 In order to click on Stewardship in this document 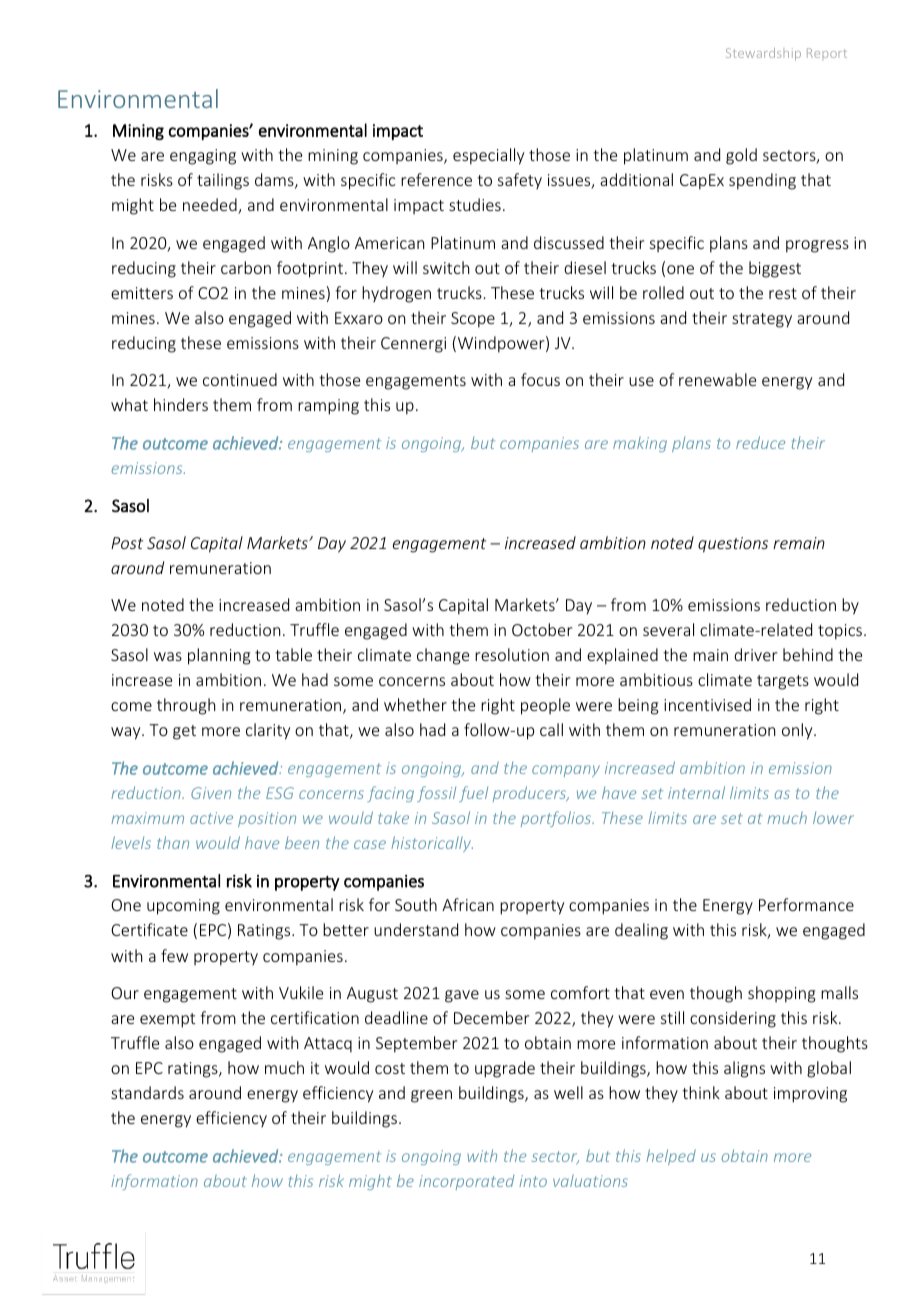, I will do `click(763, 54)`.
